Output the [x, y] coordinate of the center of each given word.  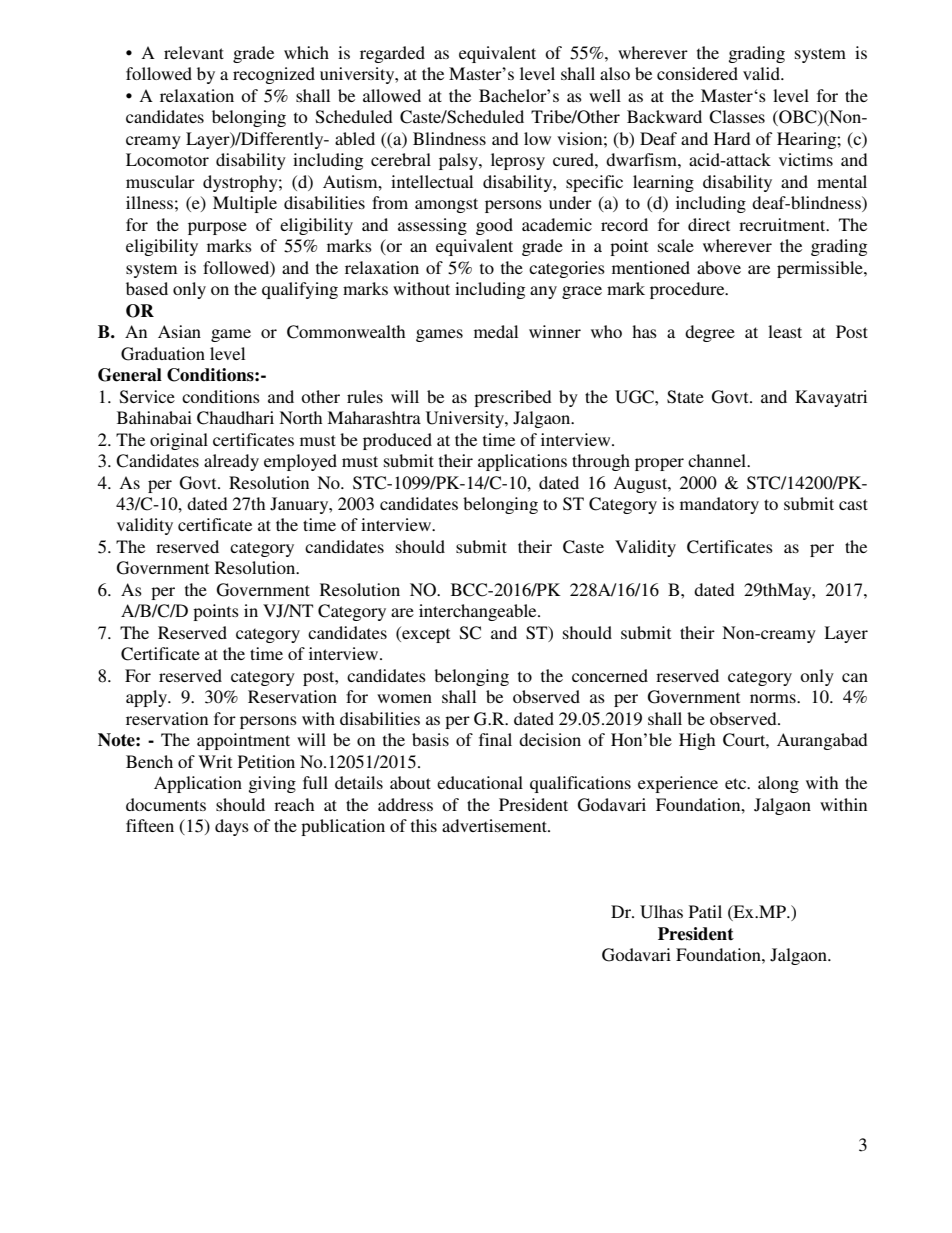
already [231, 462]
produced [397, 441]
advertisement [495, 825]
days [232, 827]
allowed [392, 95]
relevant [194, 52]
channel [718, 460]
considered [697, 73]
